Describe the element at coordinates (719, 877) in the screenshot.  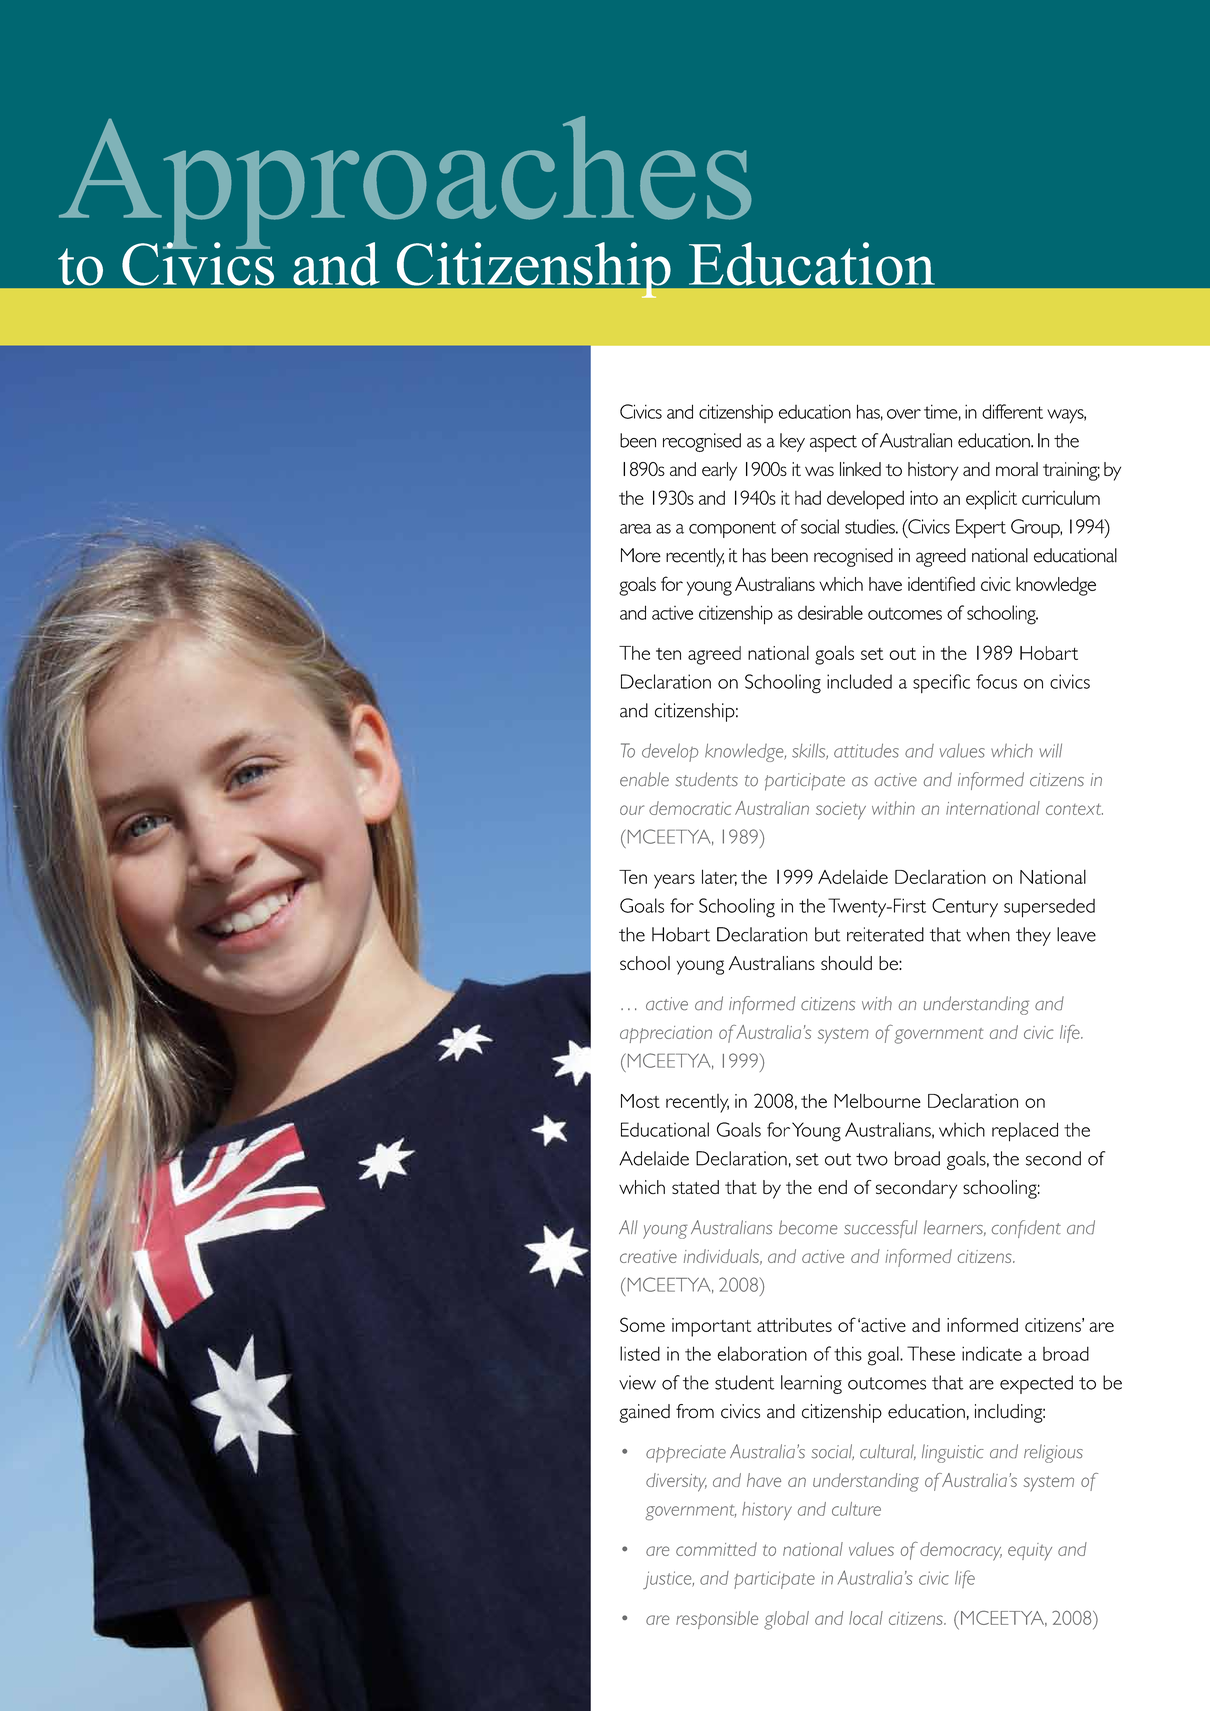
I see `later` at that location.
